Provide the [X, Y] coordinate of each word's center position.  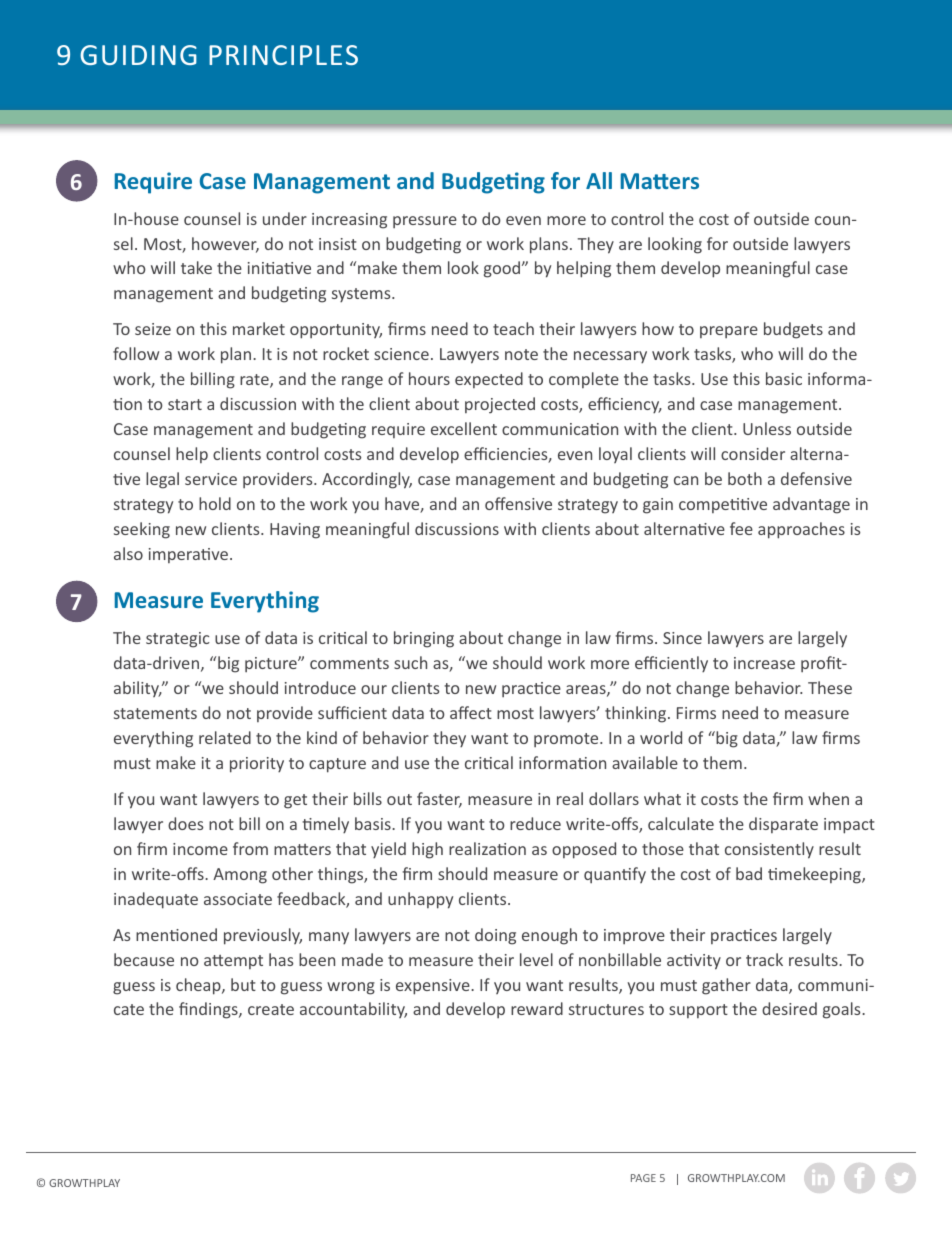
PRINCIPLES [283, 55]
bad [749, 873]
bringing [424, 639]
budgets [793, 330]
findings [209, 1010]
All [599, 180]
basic [784, 378]
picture [272, 664]
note [521, 354]
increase [764, 663]
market [259, 328]
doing [495, 936]
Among [240, 876]
